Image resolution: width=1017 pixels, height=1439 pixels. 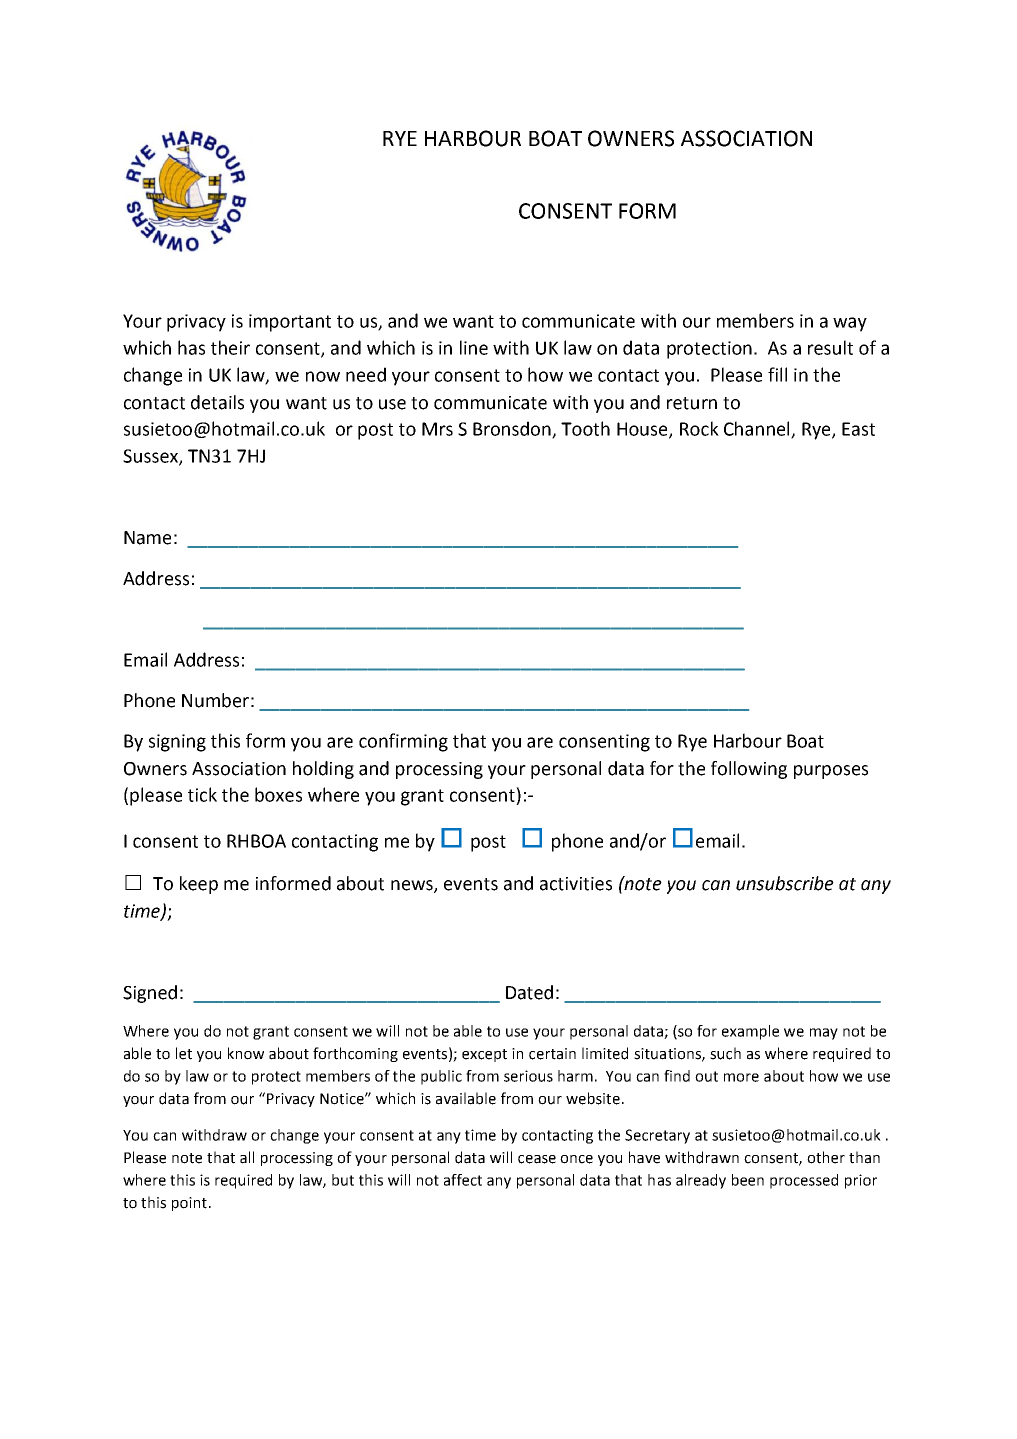 What do you see at coordinates (758, 429) in the screenshot?
I see `Channel` at bounding box center [758, 429].
